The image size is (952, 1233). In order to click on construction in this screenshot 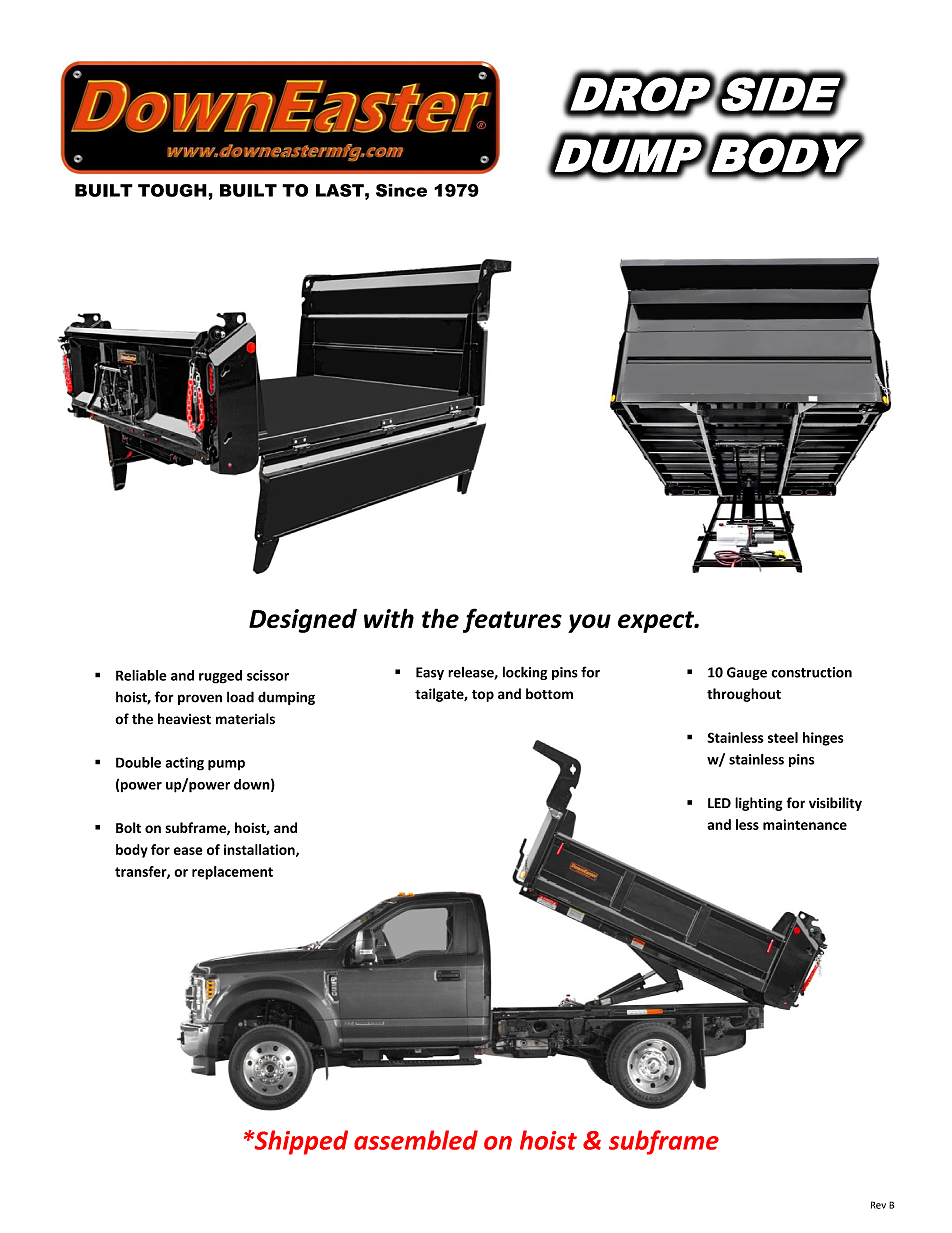, I will do `click(811, 672)`.
